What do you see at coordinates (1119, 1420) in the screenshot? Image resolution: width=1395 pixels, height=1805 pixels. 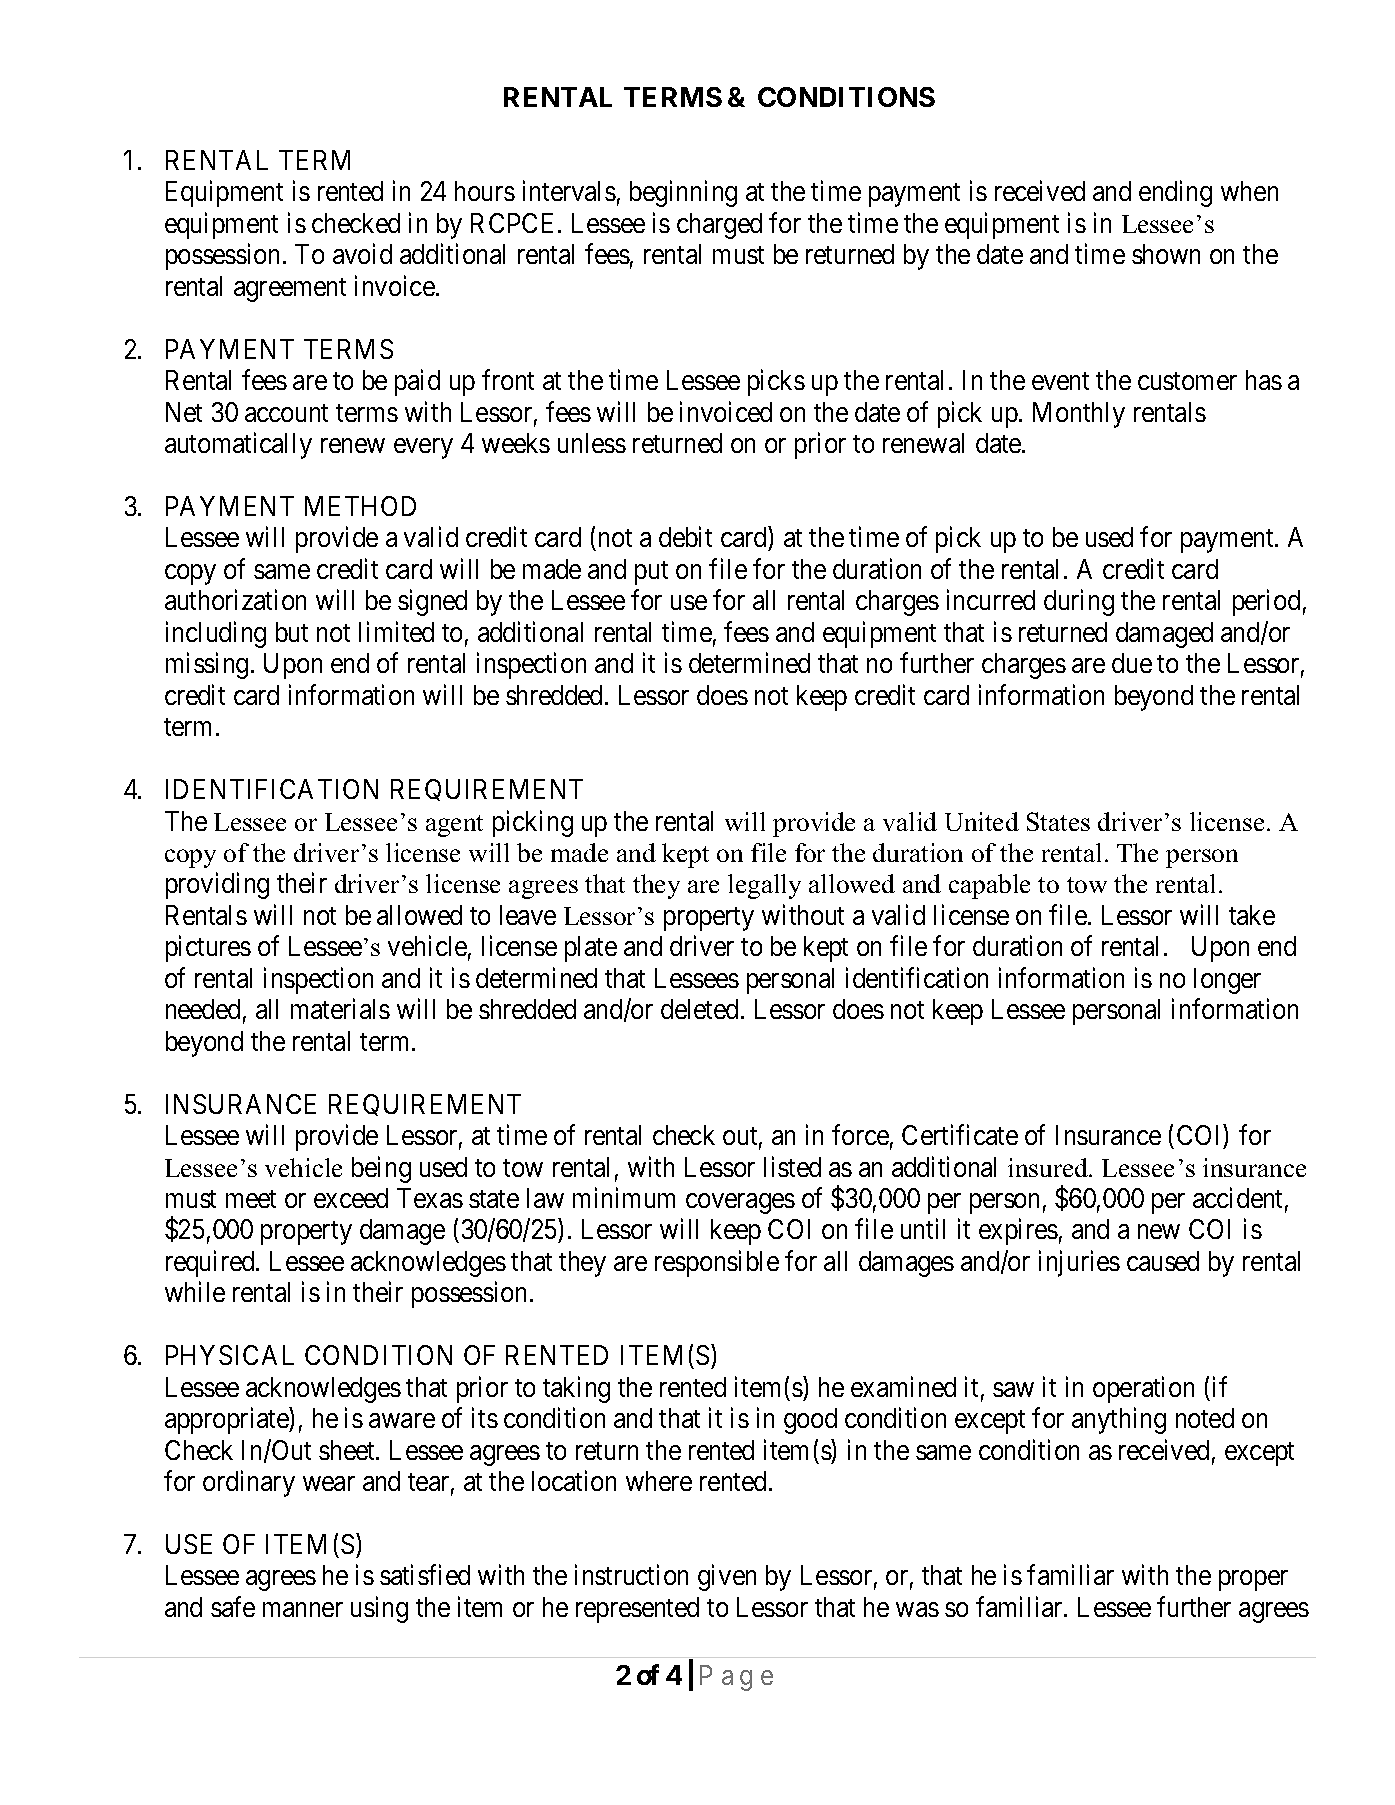 I see `anything` at bounding box center [1119, 1420].
